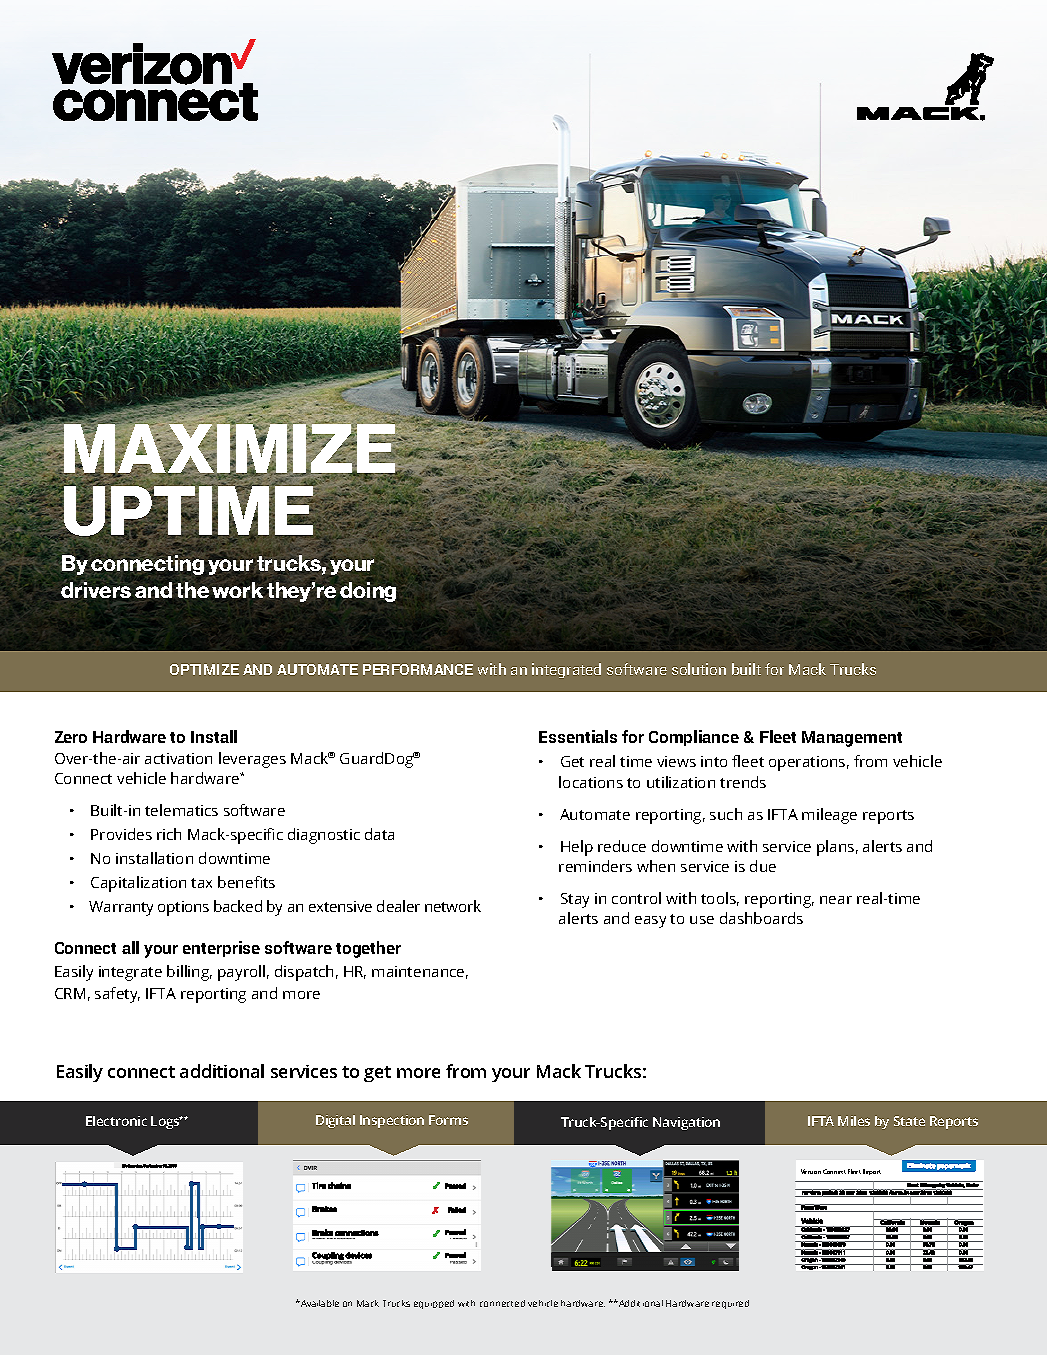 Image resolution: width=1047 pixels, height=1355 pixels. I want to click on equipped, so click(434, 1304).
